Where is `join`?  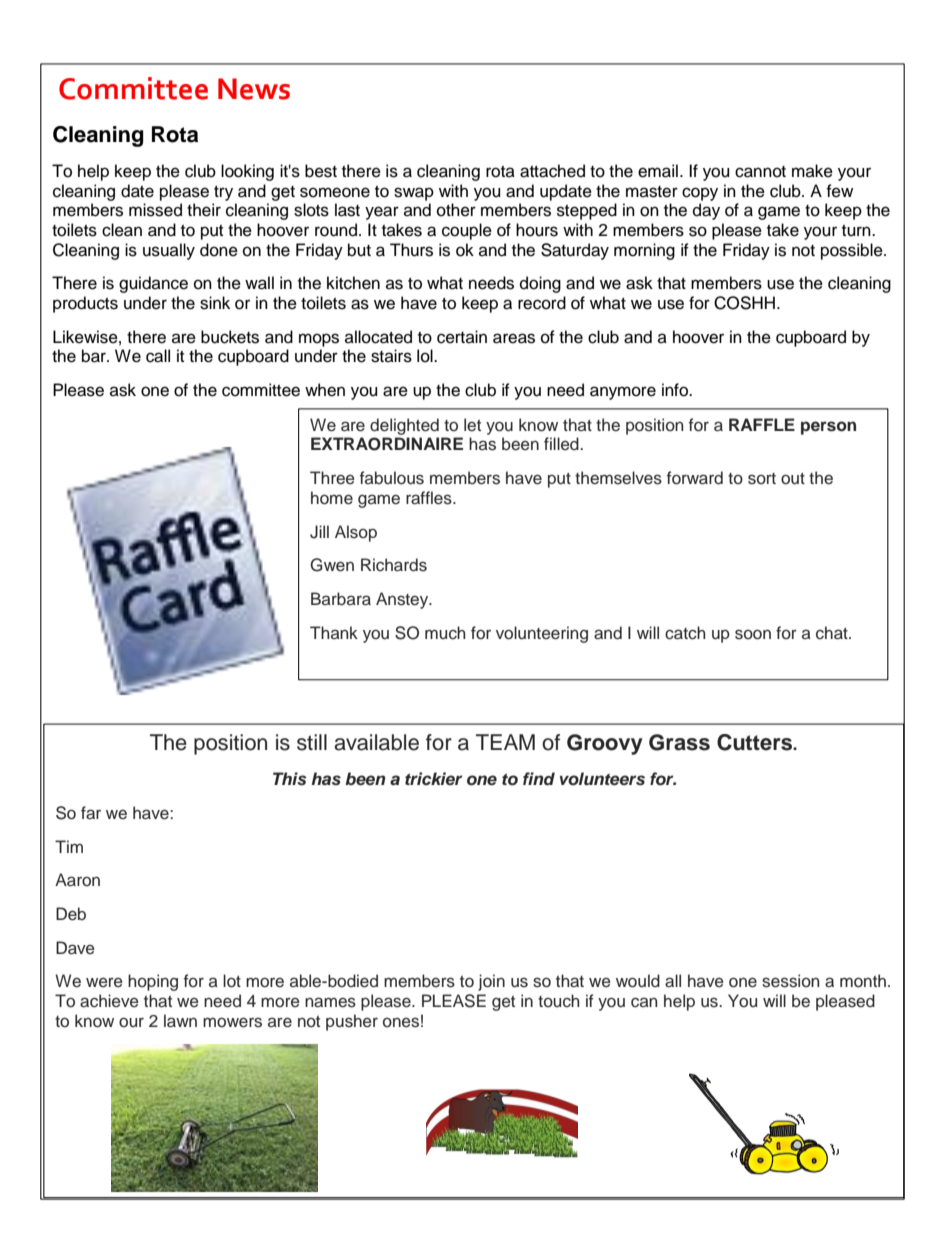 join is located at coordinates (491, 982).
